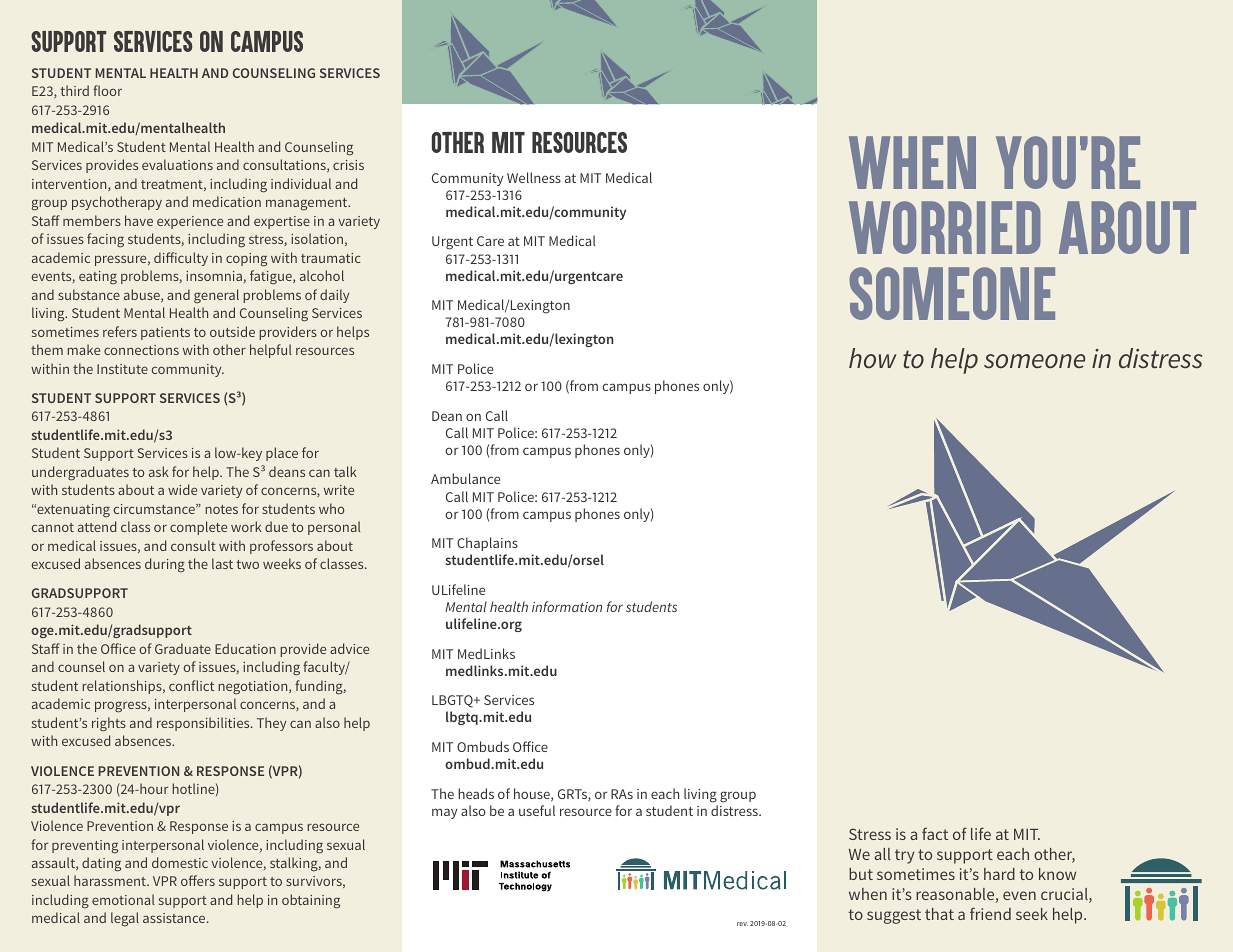  I want to click on Ambulance, so click(465, 478).
